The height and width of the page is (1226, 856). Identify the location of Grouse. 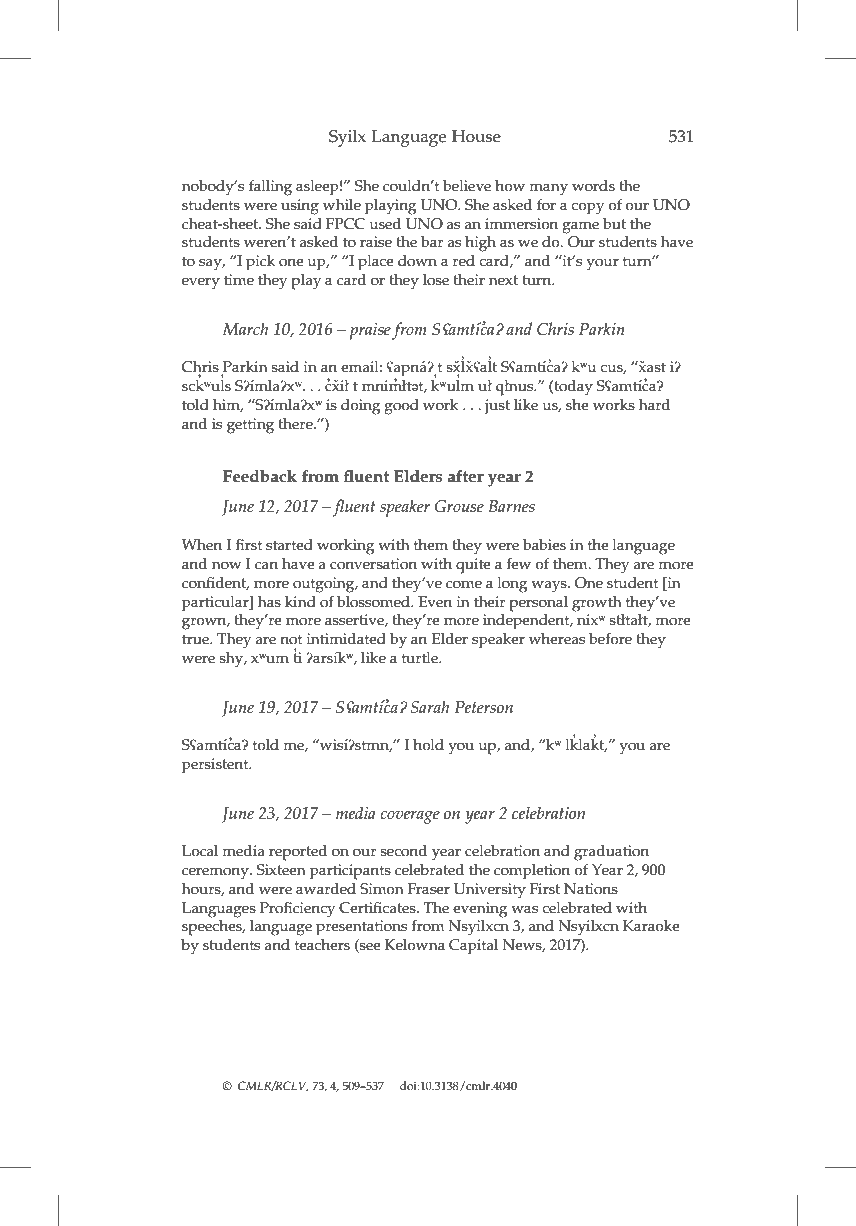
(459, 506).
